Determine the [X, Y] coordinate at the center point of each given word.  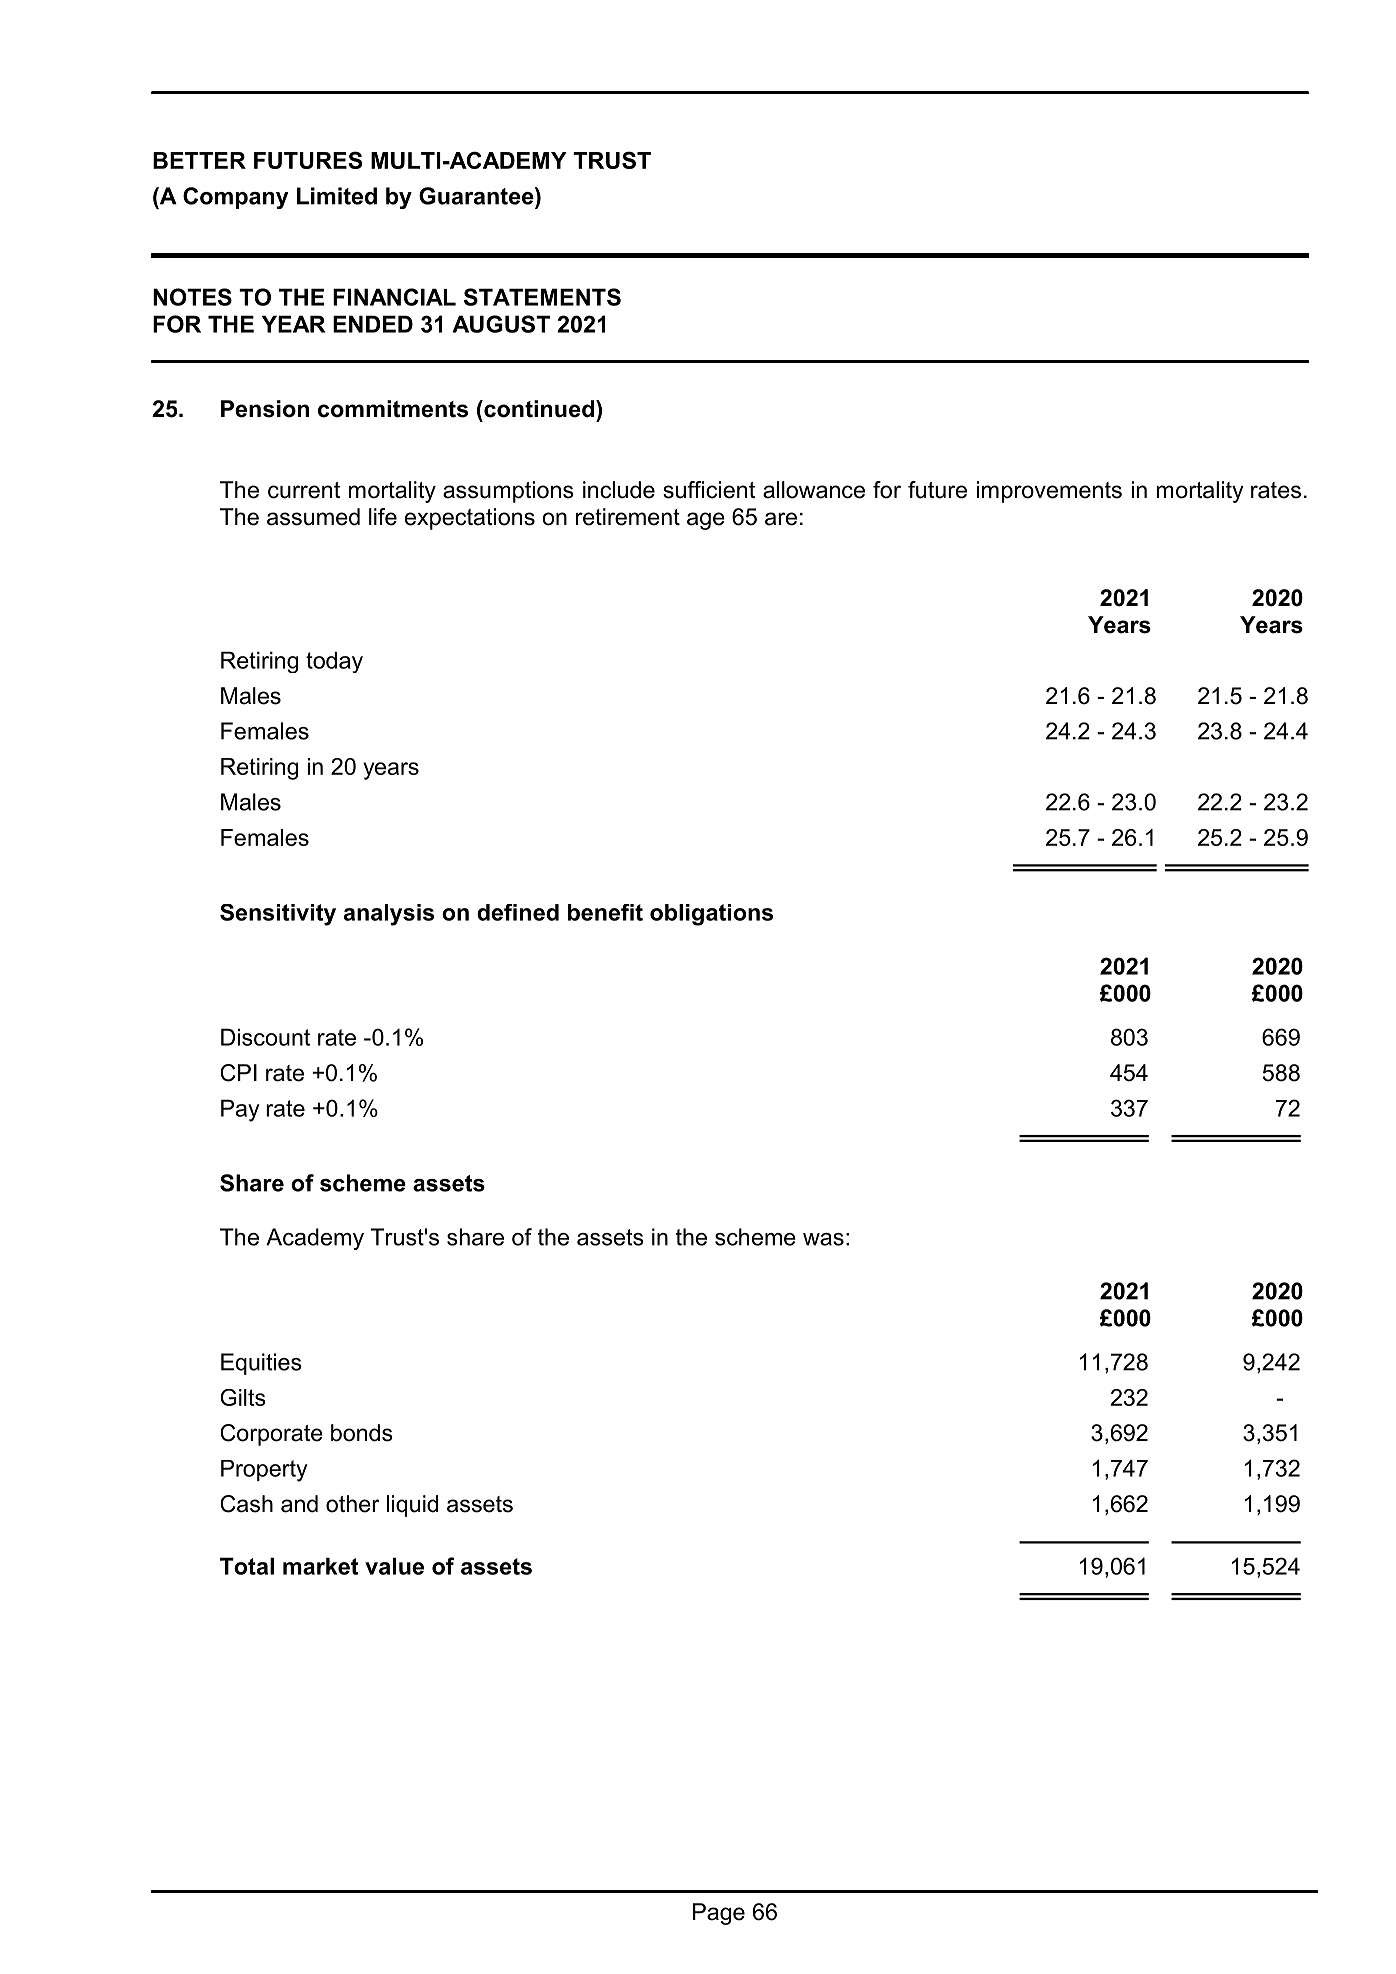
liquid [412, 1506]
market [320, 1566]
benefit [605, 912]
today [334, 662]
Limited [337, 196]
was [823, 1239]
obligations [711, 915]
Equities [261, 1364]
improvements [1049, 492]
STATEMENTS [542, 297]
